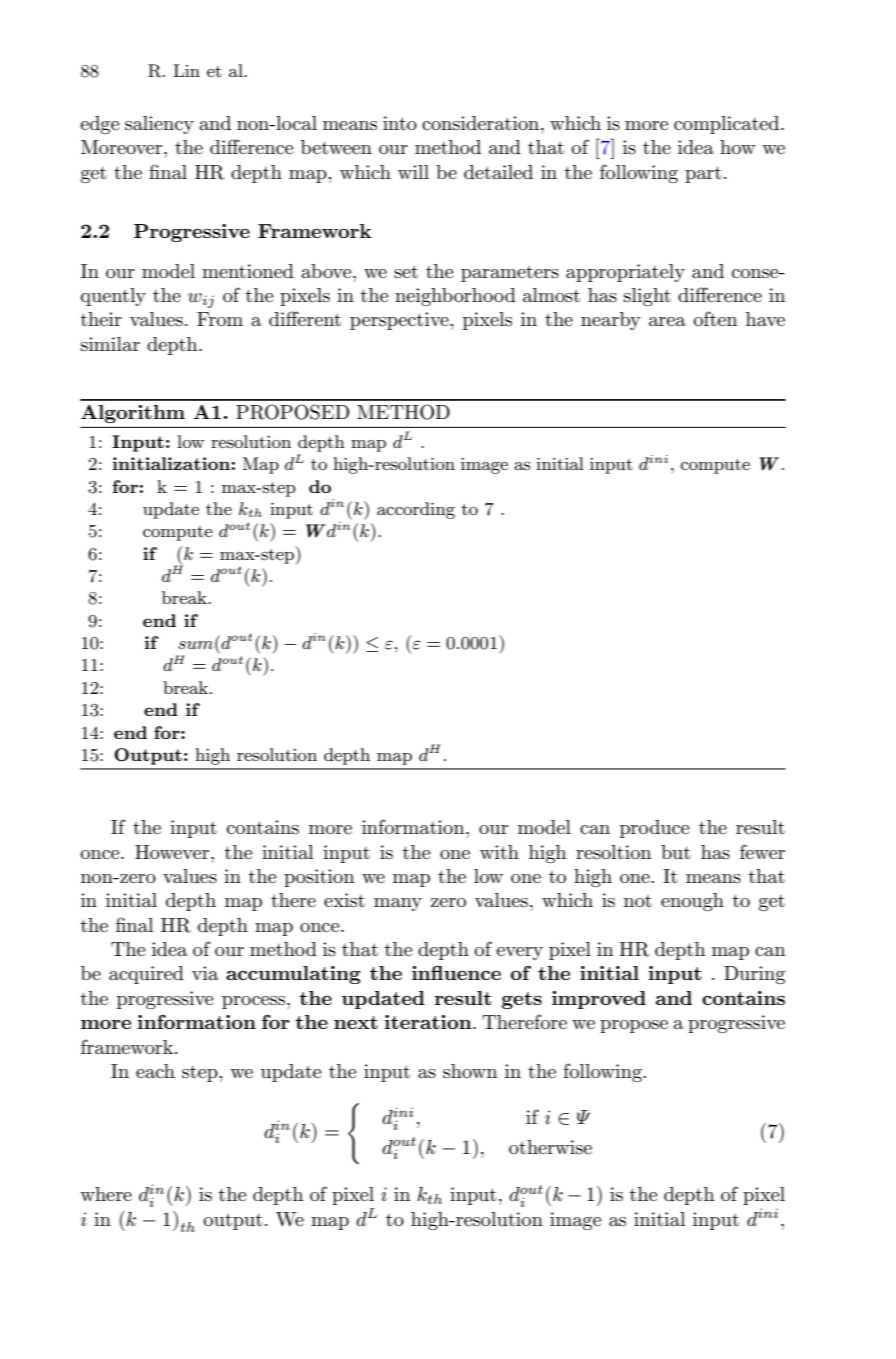 The width and height of the page is (896, 1359). What do you see at coordinates (186, 70) in the page?
I see `Lin` at bounding box center [186, 70].
